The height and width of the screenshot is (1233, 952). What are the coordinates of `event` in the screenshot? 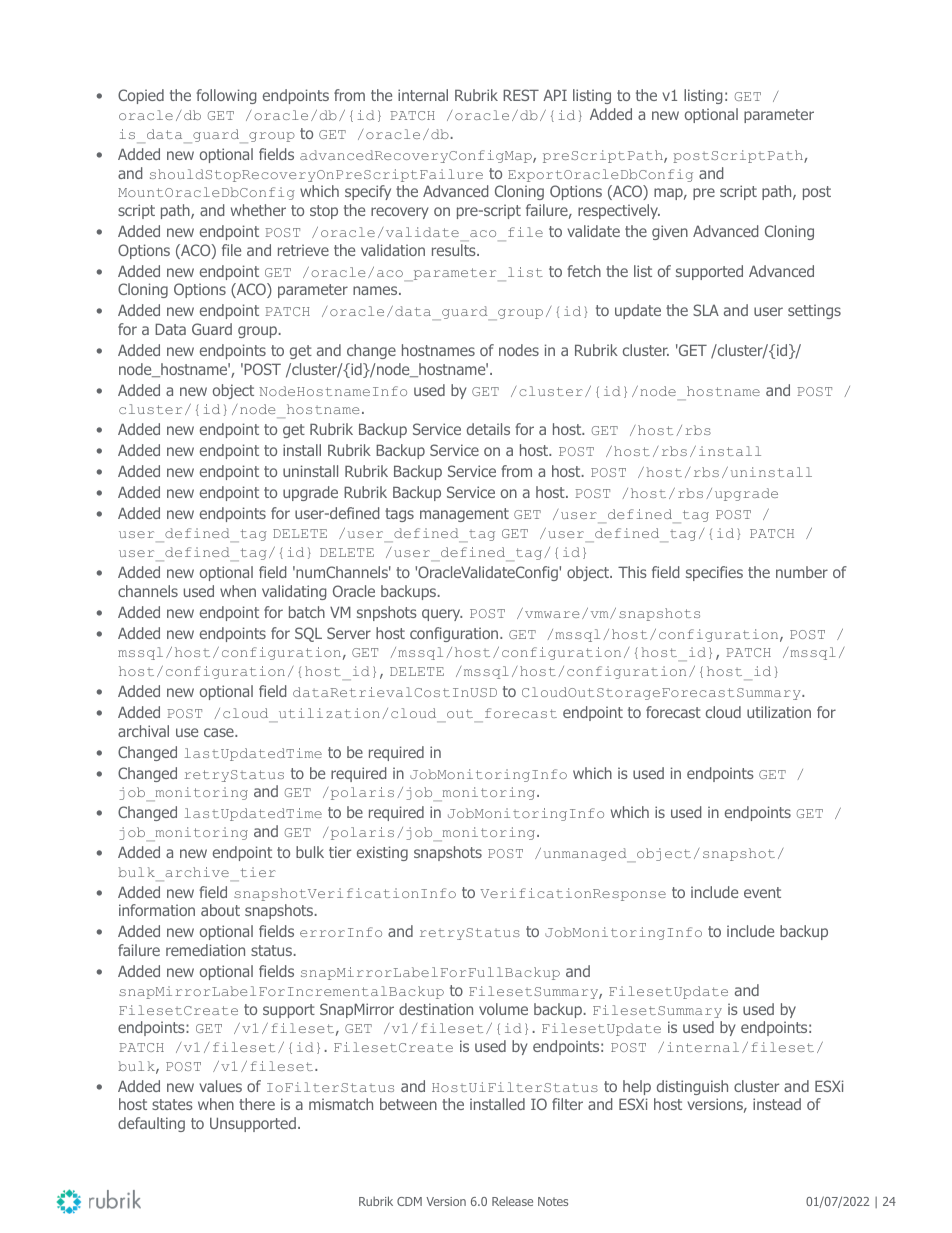 It's located at (762, 892).
